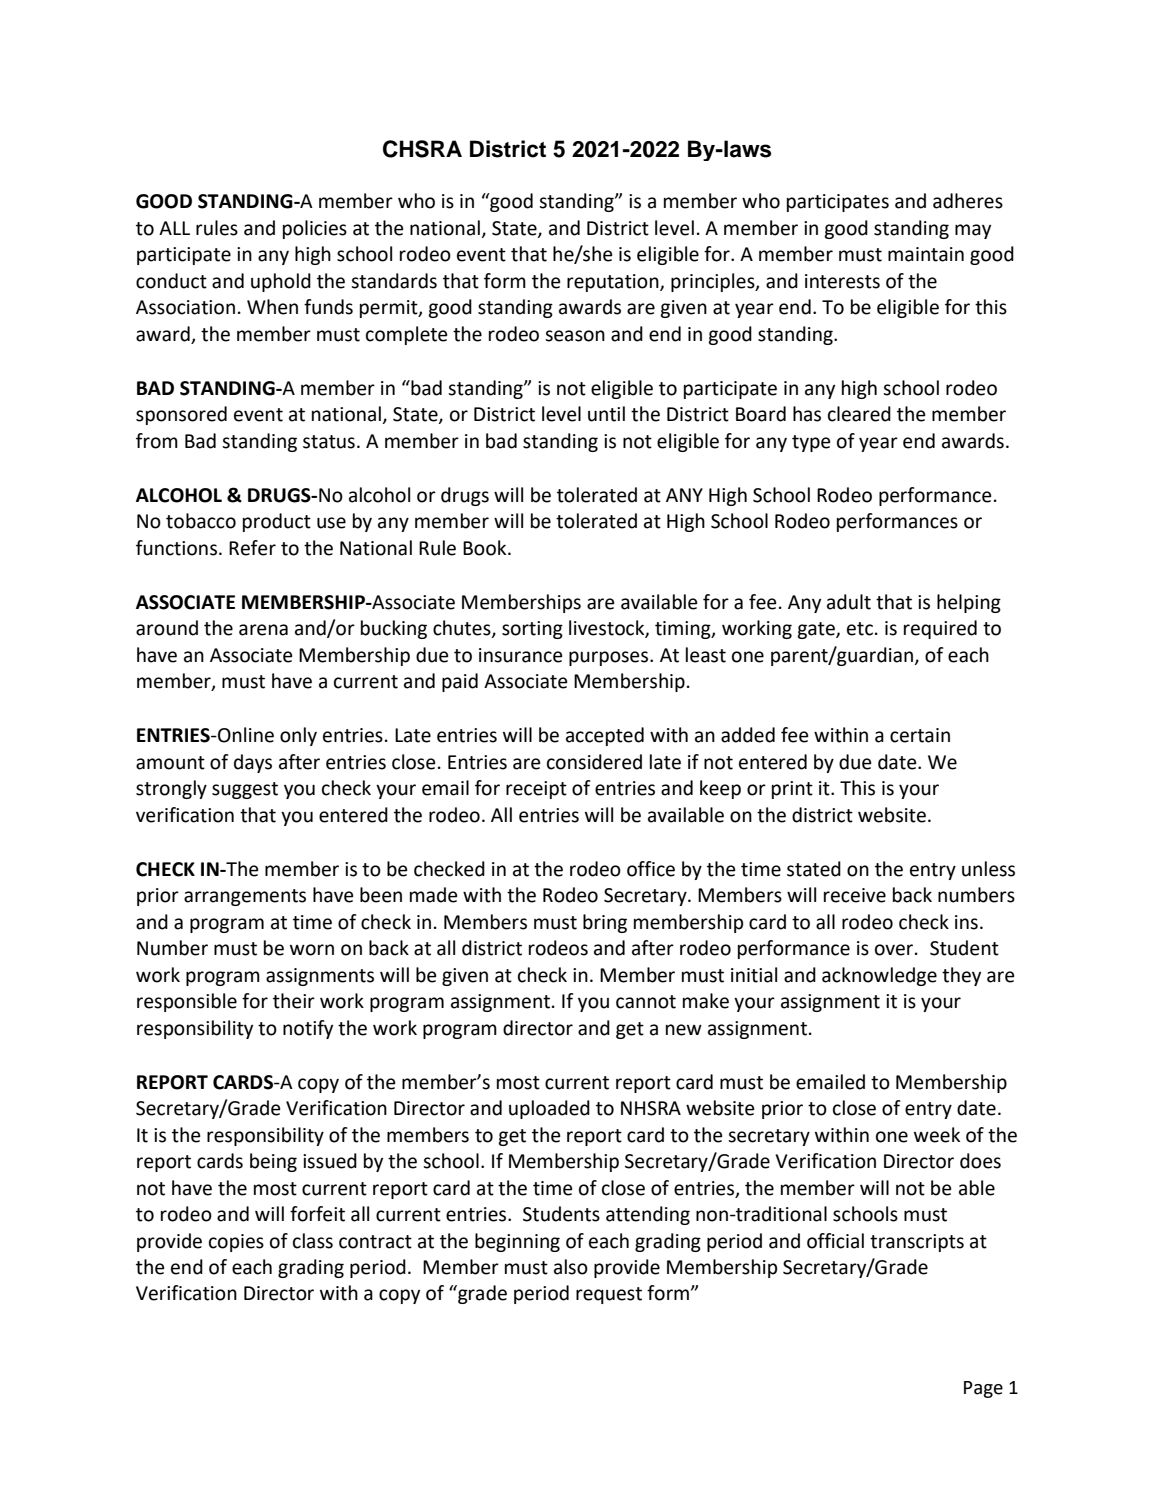  What do you see at coordinates (879, 976) in the page?
I see `acknowledge` at bounding box center [879, 976].
